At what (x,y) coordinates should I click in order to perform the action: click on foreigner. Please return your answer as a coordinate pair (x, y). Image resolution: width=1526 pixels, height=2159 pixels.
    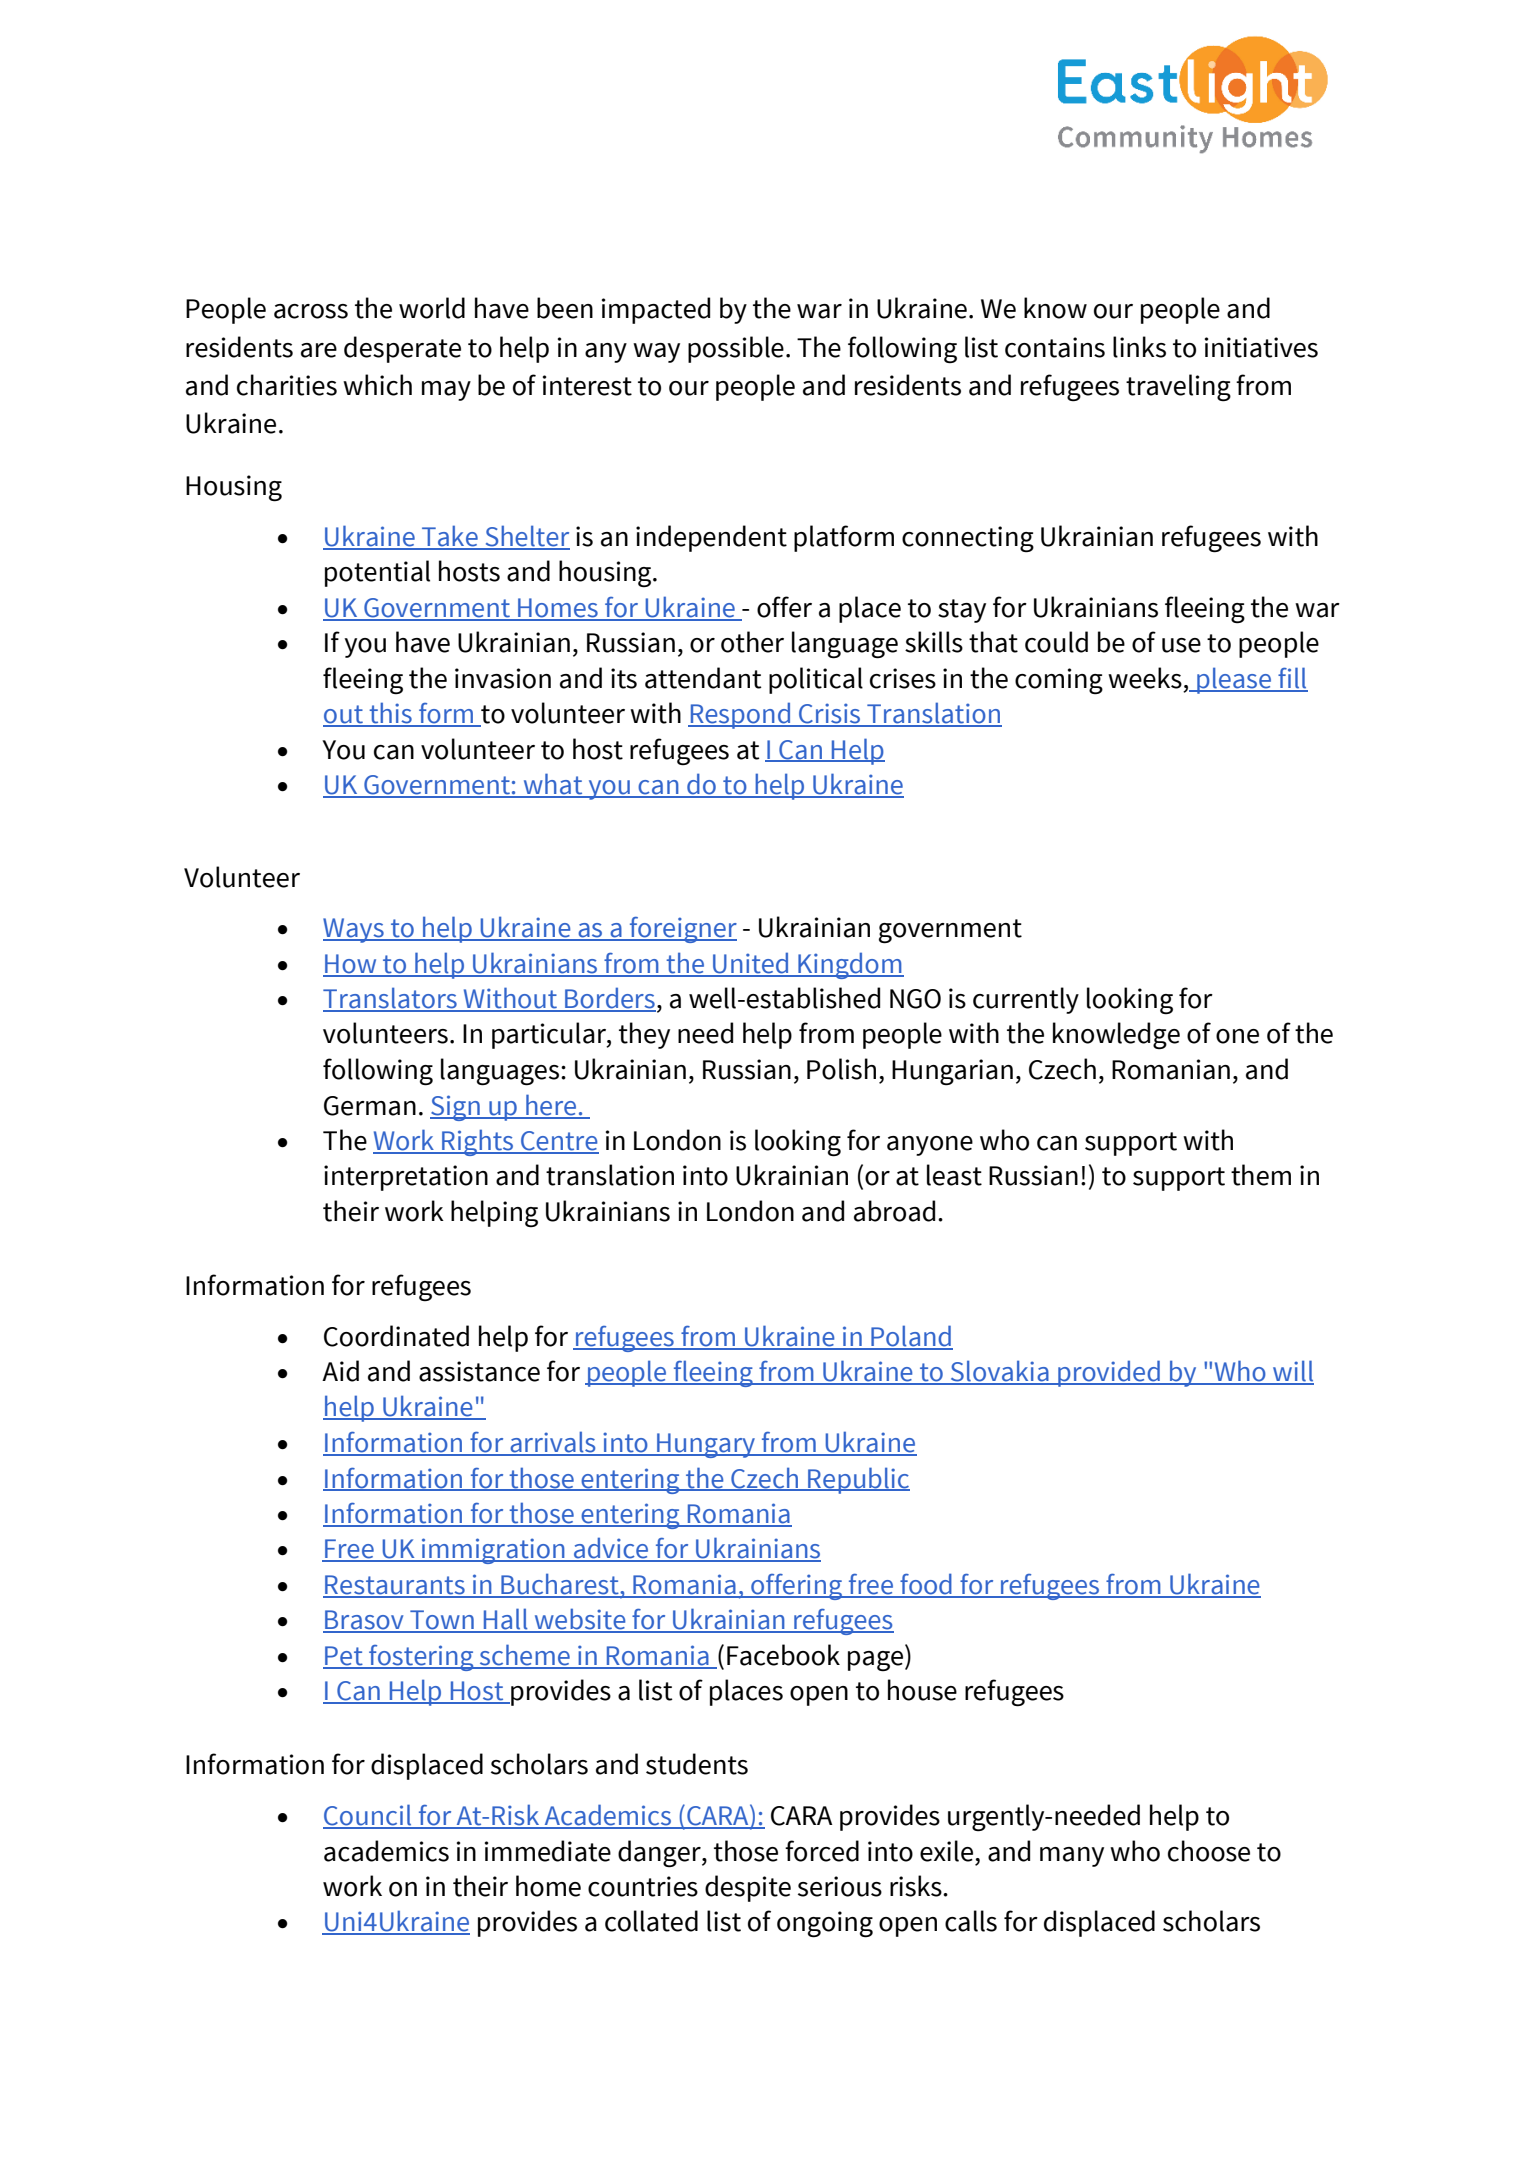
    Looking at the image, I should click on (682, 930).
